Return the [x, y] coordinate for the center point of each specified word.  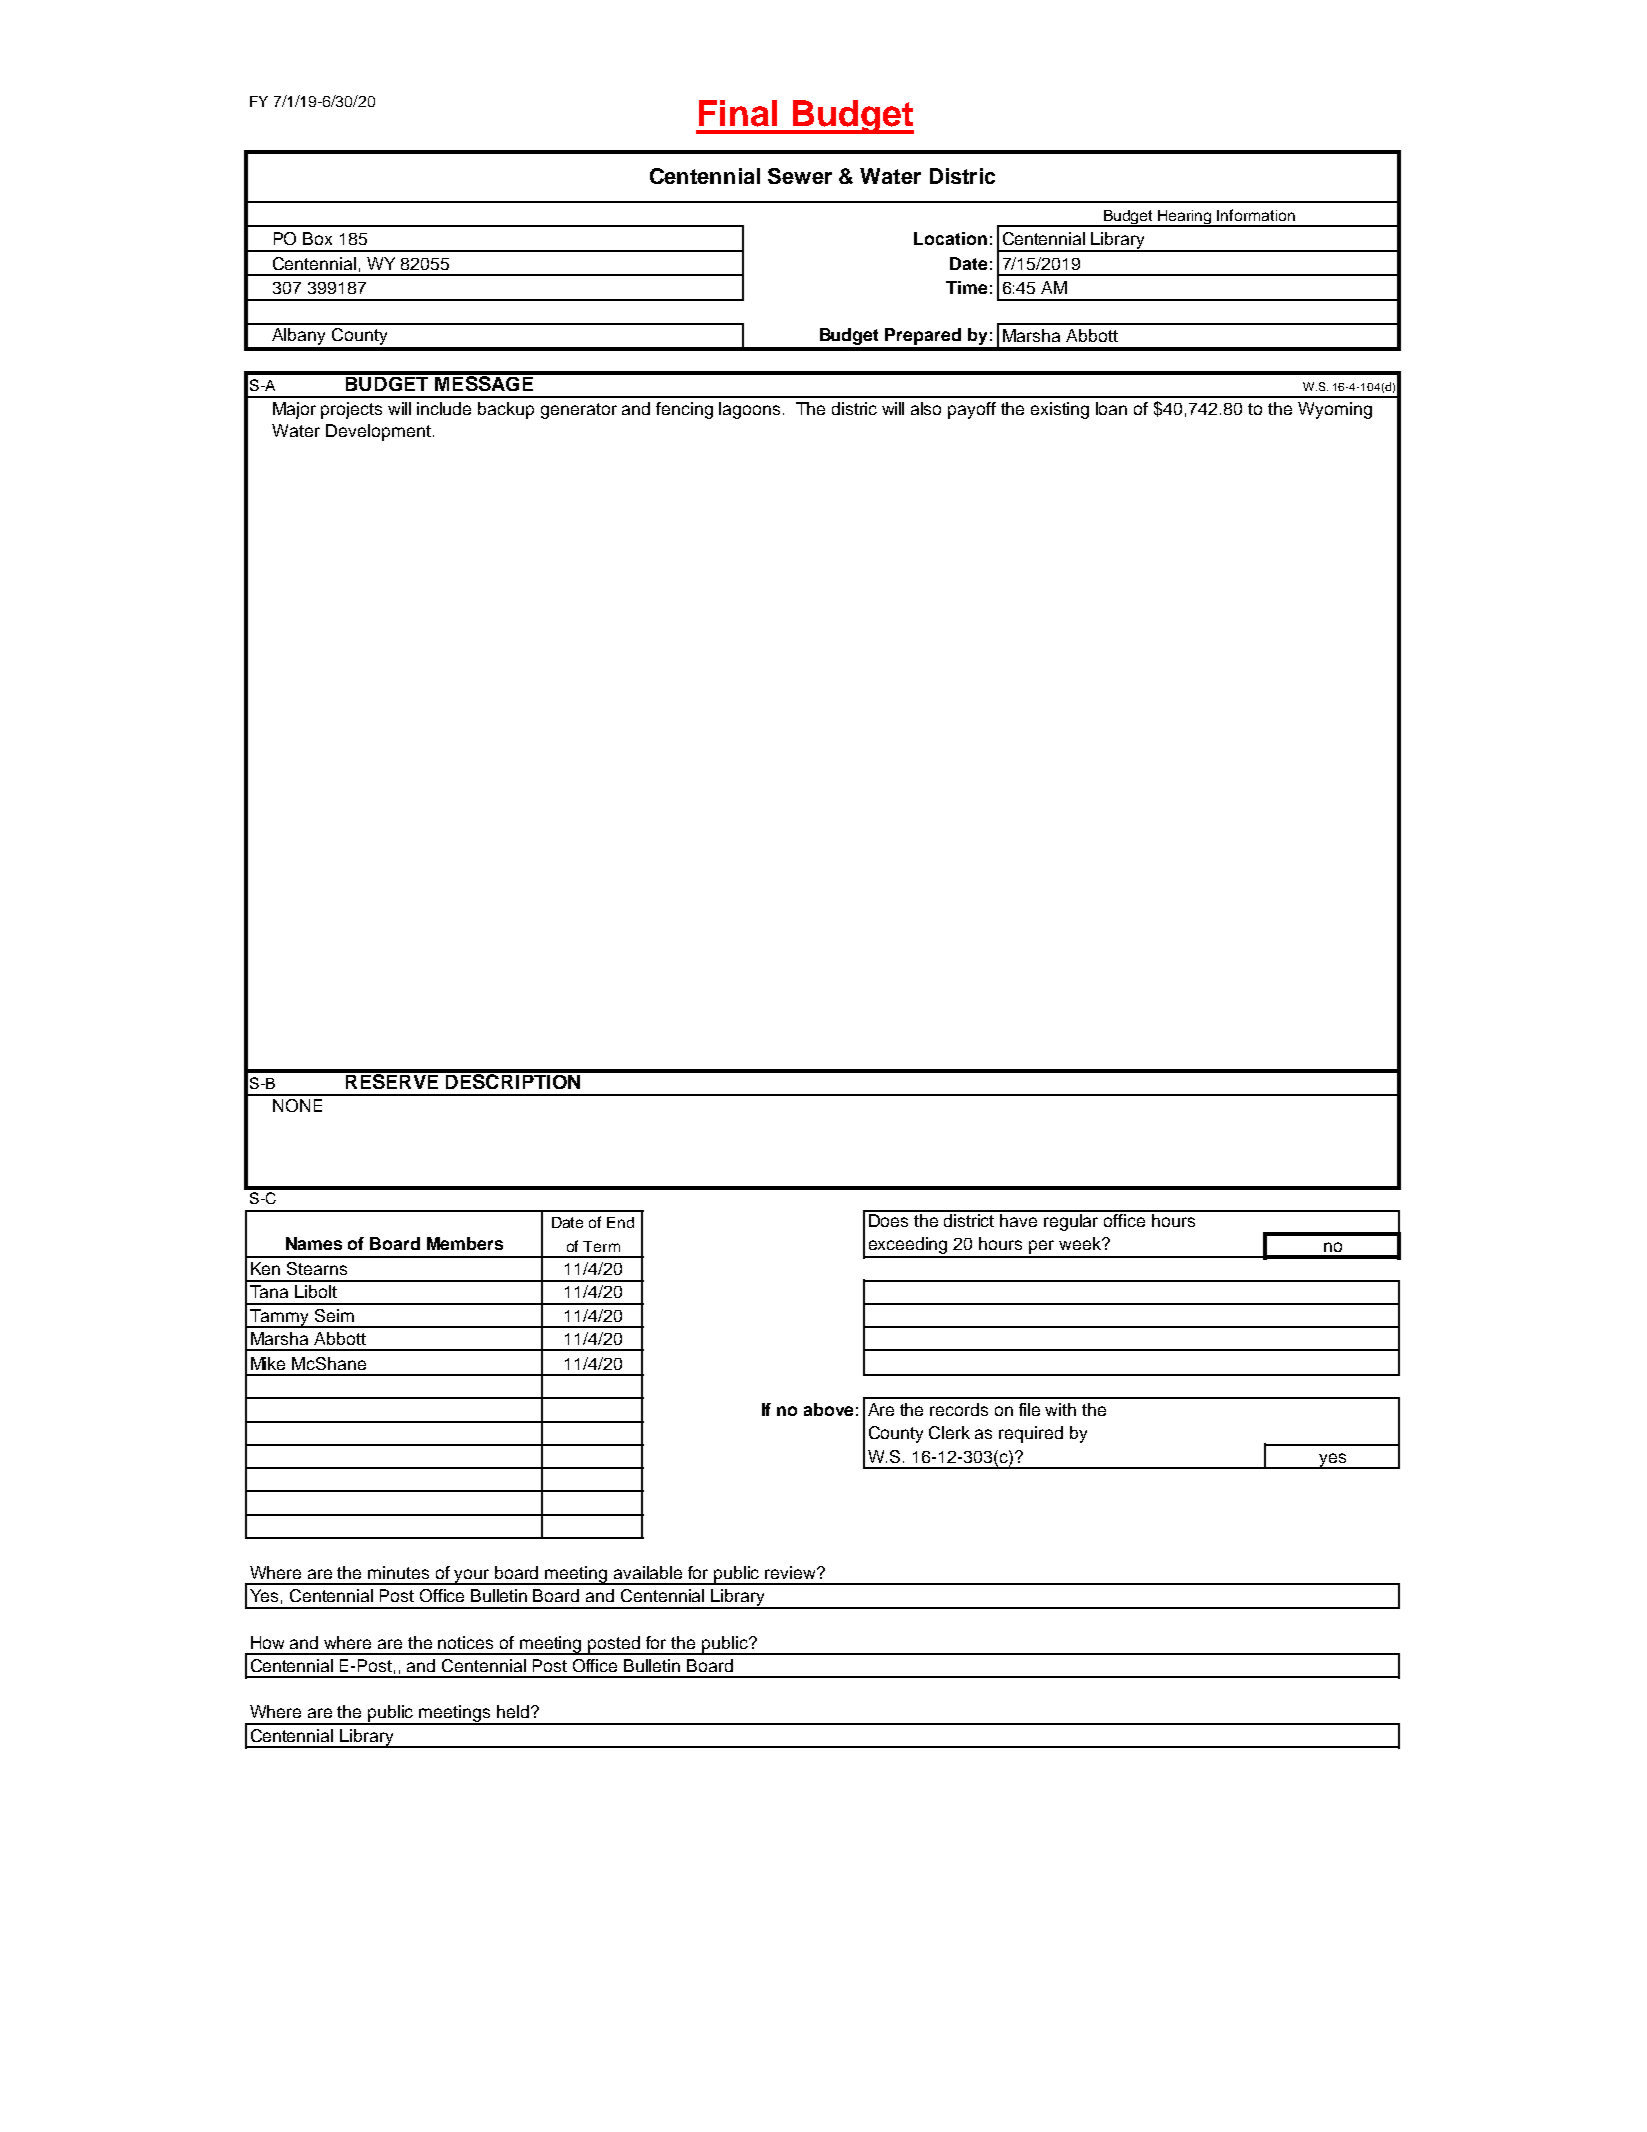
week [1081, 1243]
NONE [297, 1105]
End [620, 1222]
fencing [684, 410]
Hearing [1185, 218]
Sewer [800, 176]
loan [1111, 408]
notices [465, 1642]
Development [378, 432]
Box [317, 238]
